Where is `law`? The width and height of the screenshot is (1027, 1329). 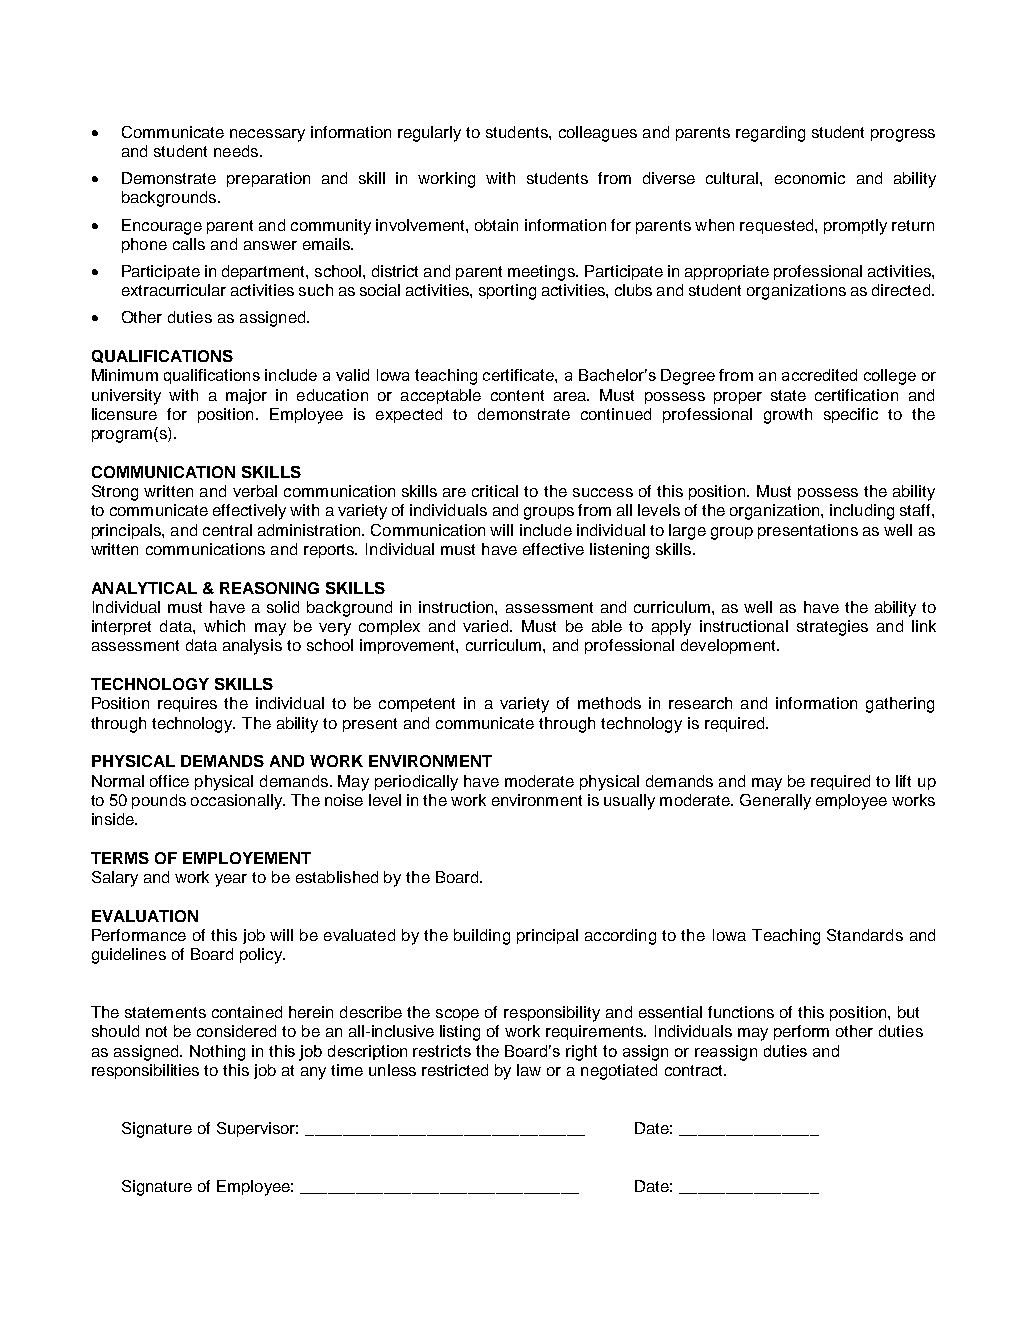
law is located at coordinates (529, 1070).
